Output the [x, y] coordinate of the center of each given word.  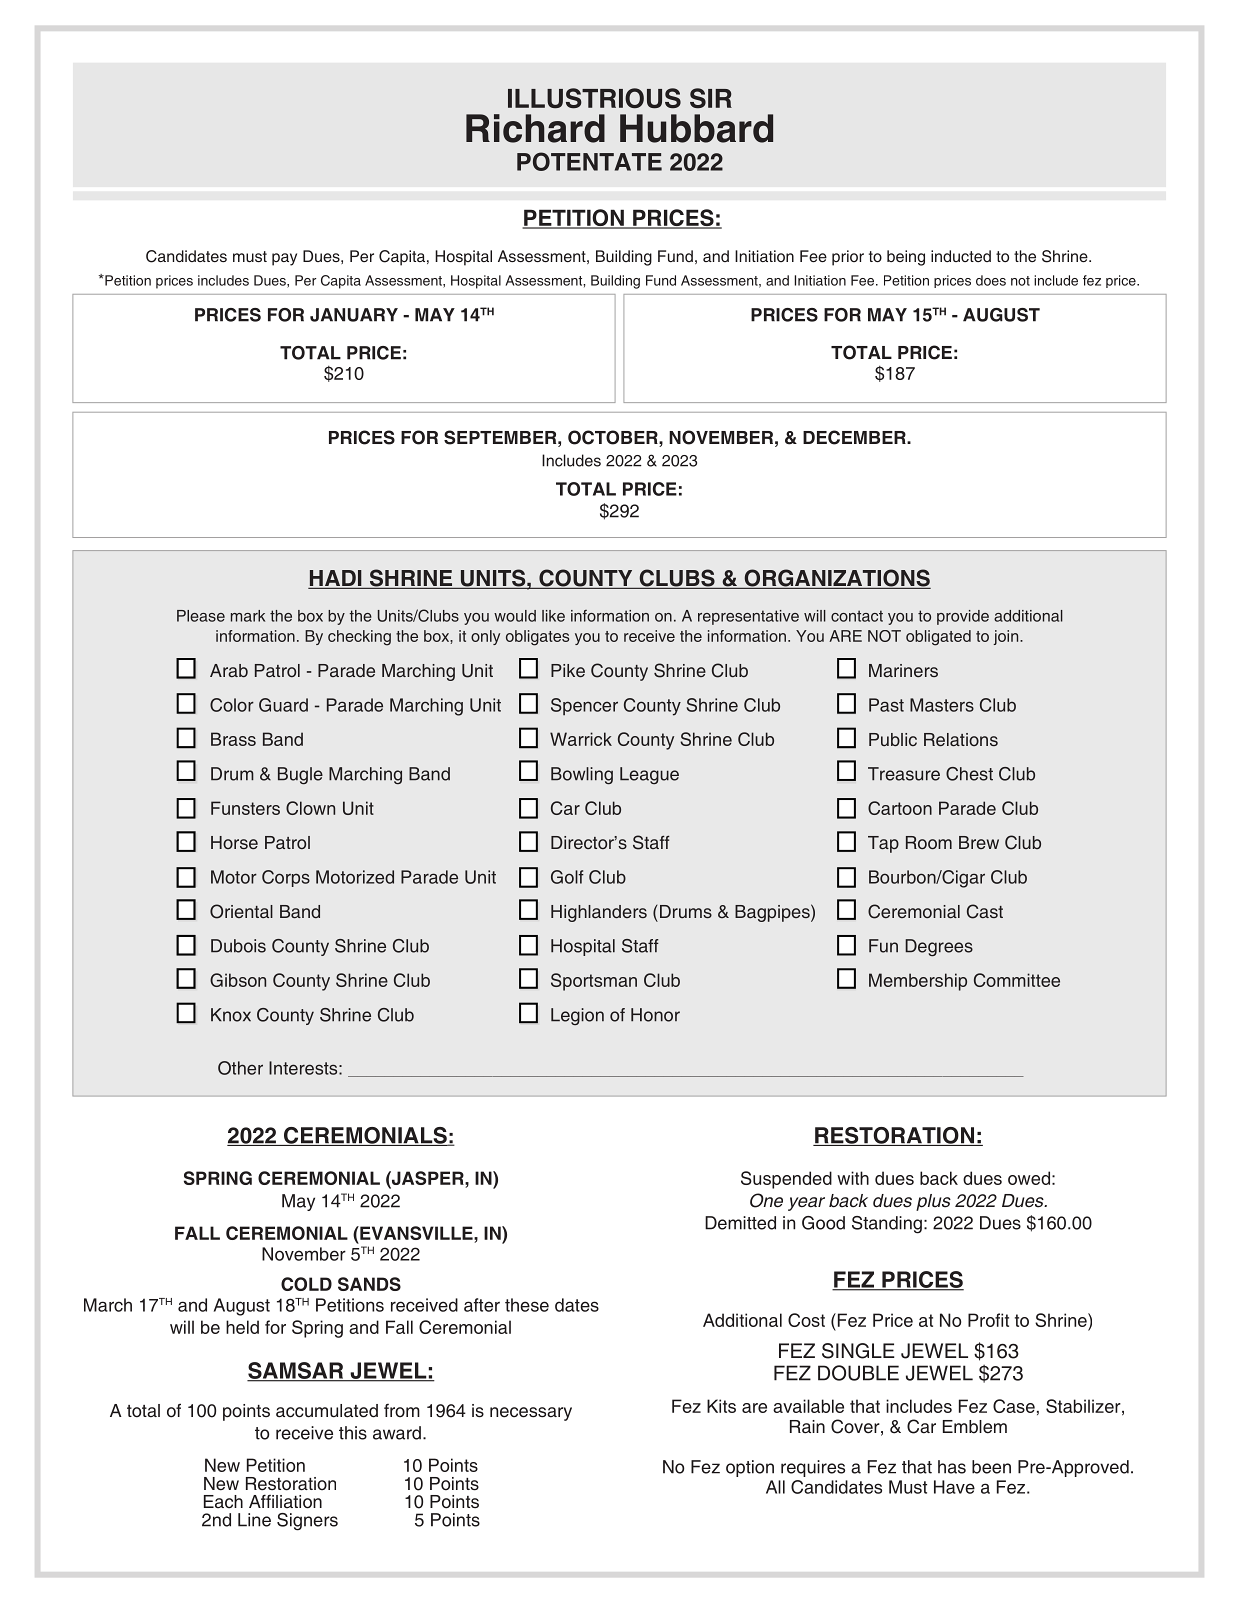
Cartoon [900, 808]
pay [284, 259]
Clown [310, 808]
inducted [961, 256]
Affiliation [285, 1501]
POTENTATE [589, 161]
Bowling [582, 776]
